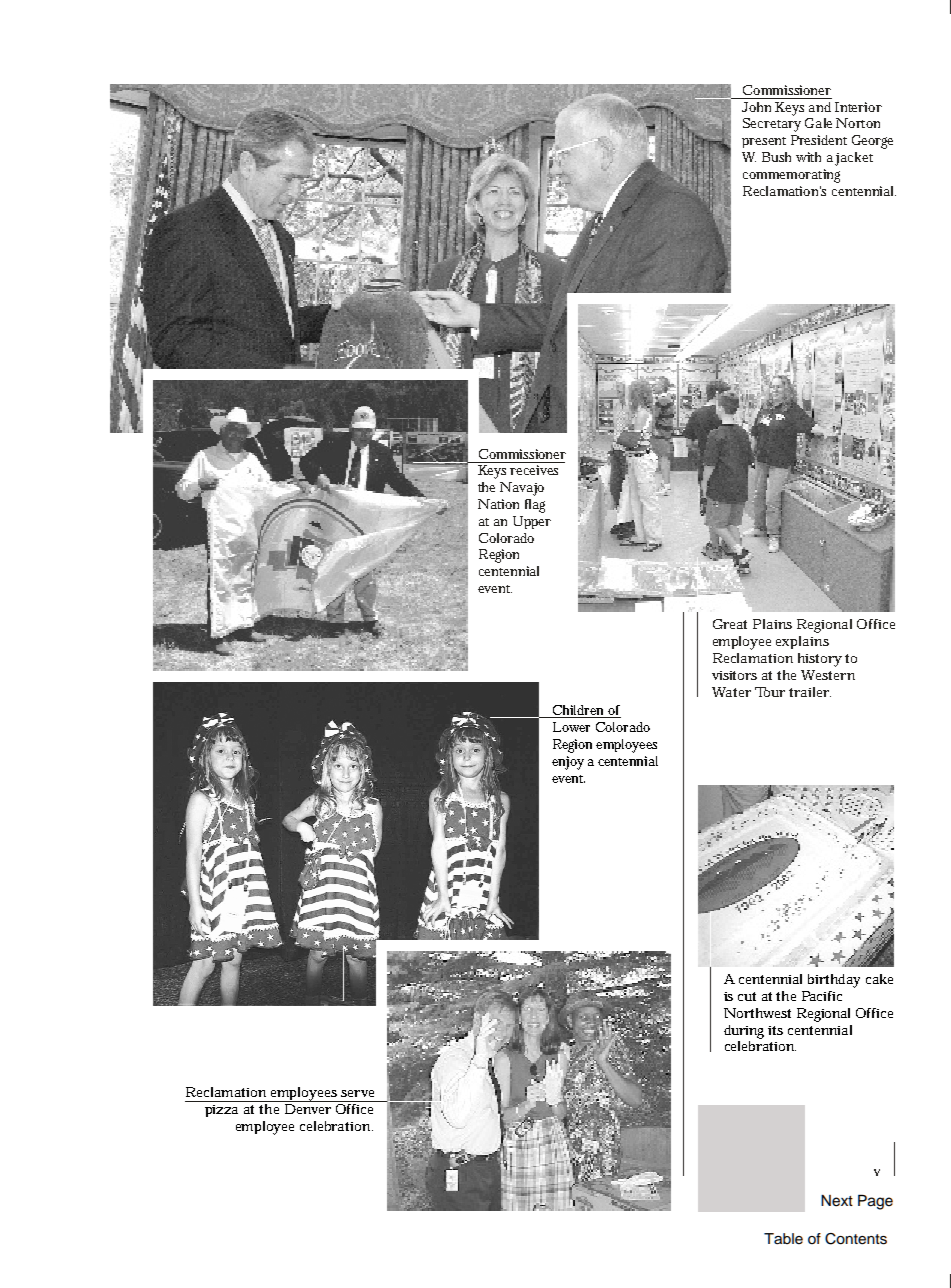  What do you see at coordinates (534, 470) in the document?
I see `receives` at bounding box center [534, 470].
